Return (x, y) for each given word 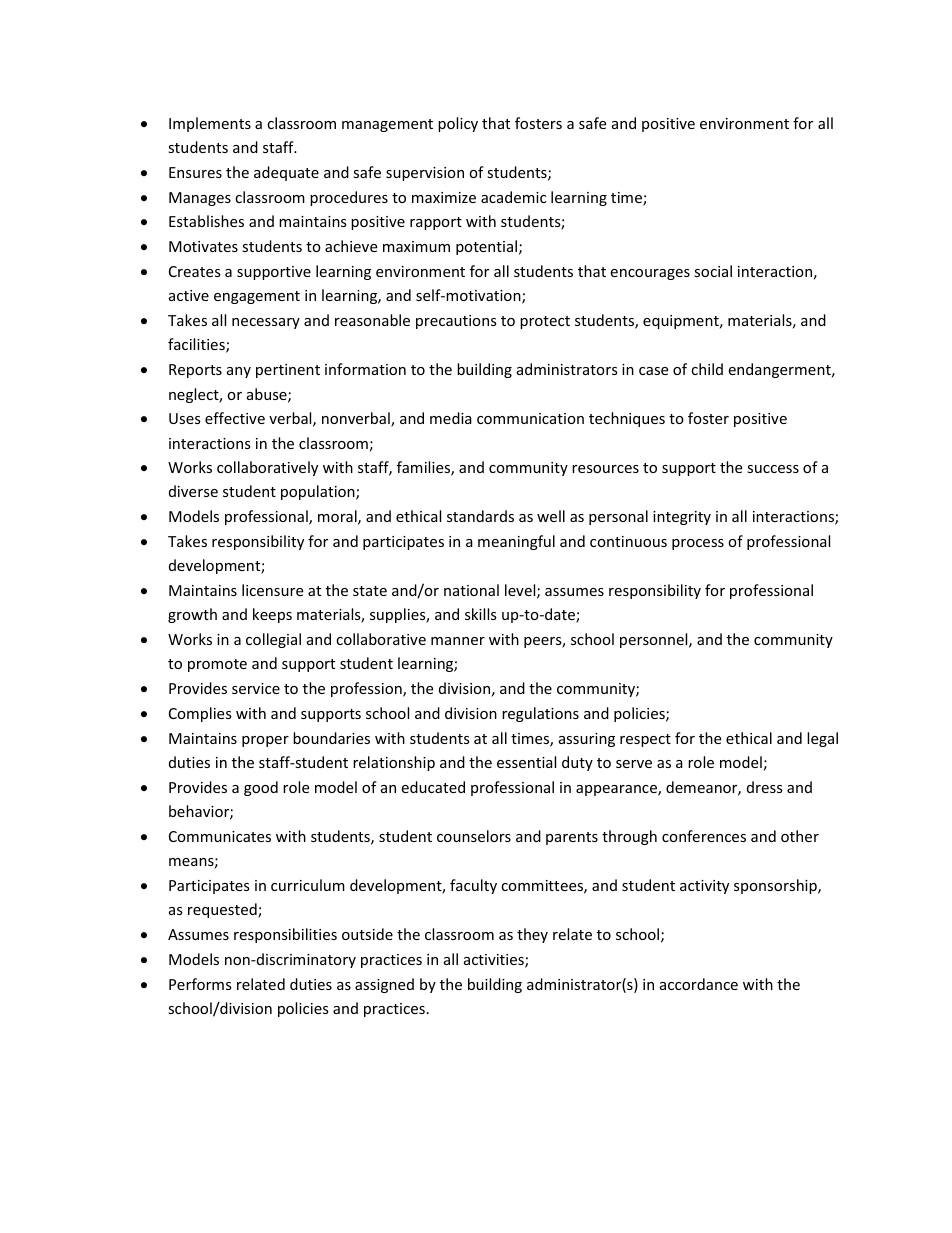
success (773, 469)
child (707, 369)
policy (458, 124)
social (713, 271)
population (319, 492)
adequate (286, 173)
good (261, 788)
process (698, 544)
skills (481, 614)
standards (480, 516)
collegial (273, 640)
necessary (266, 323)
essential (526, 762)
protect (545, 322)
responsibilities (285, 935)
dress (765, 787)
